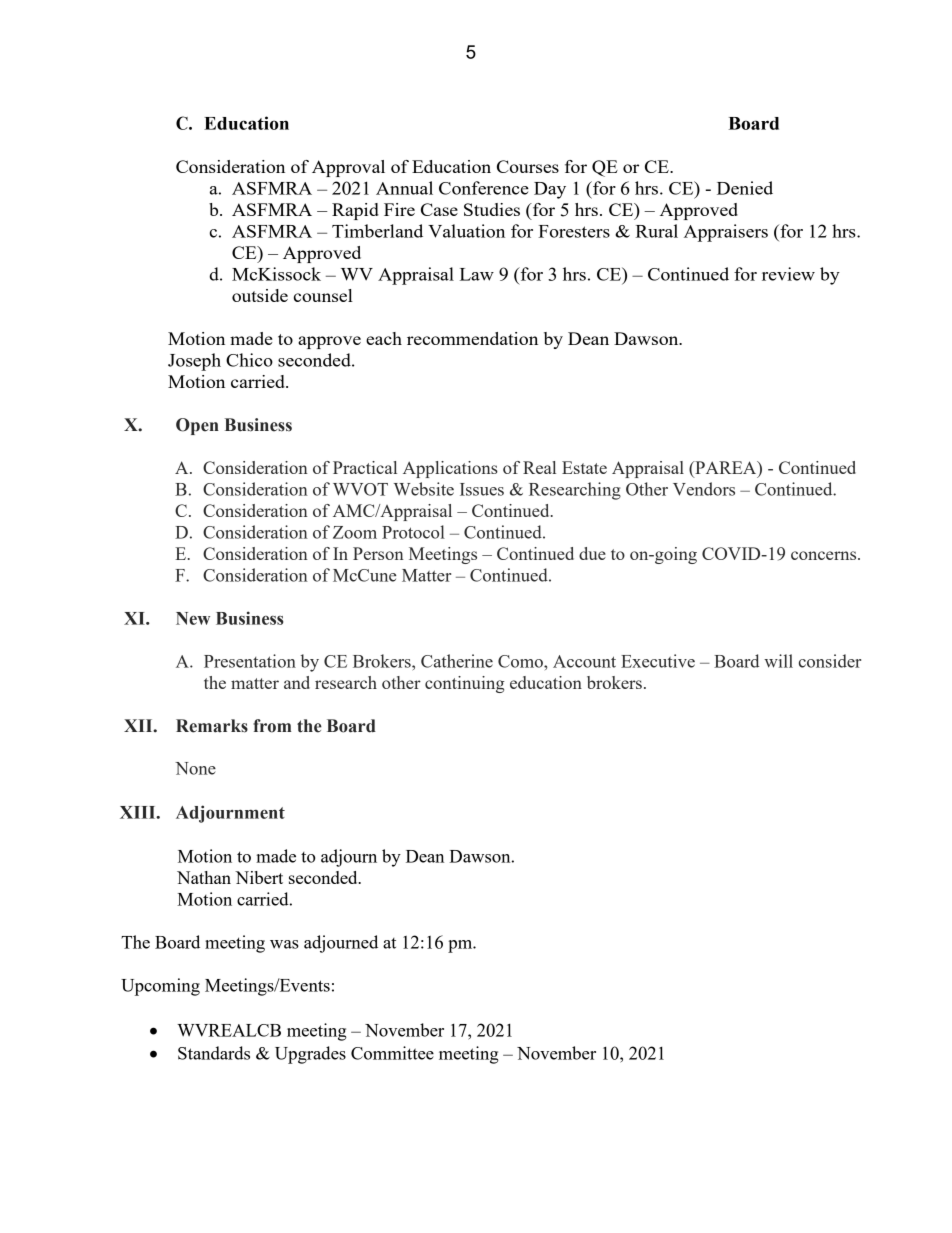 The image size is (952, 1233). I want to click on Remarks, so click(212, 726).
